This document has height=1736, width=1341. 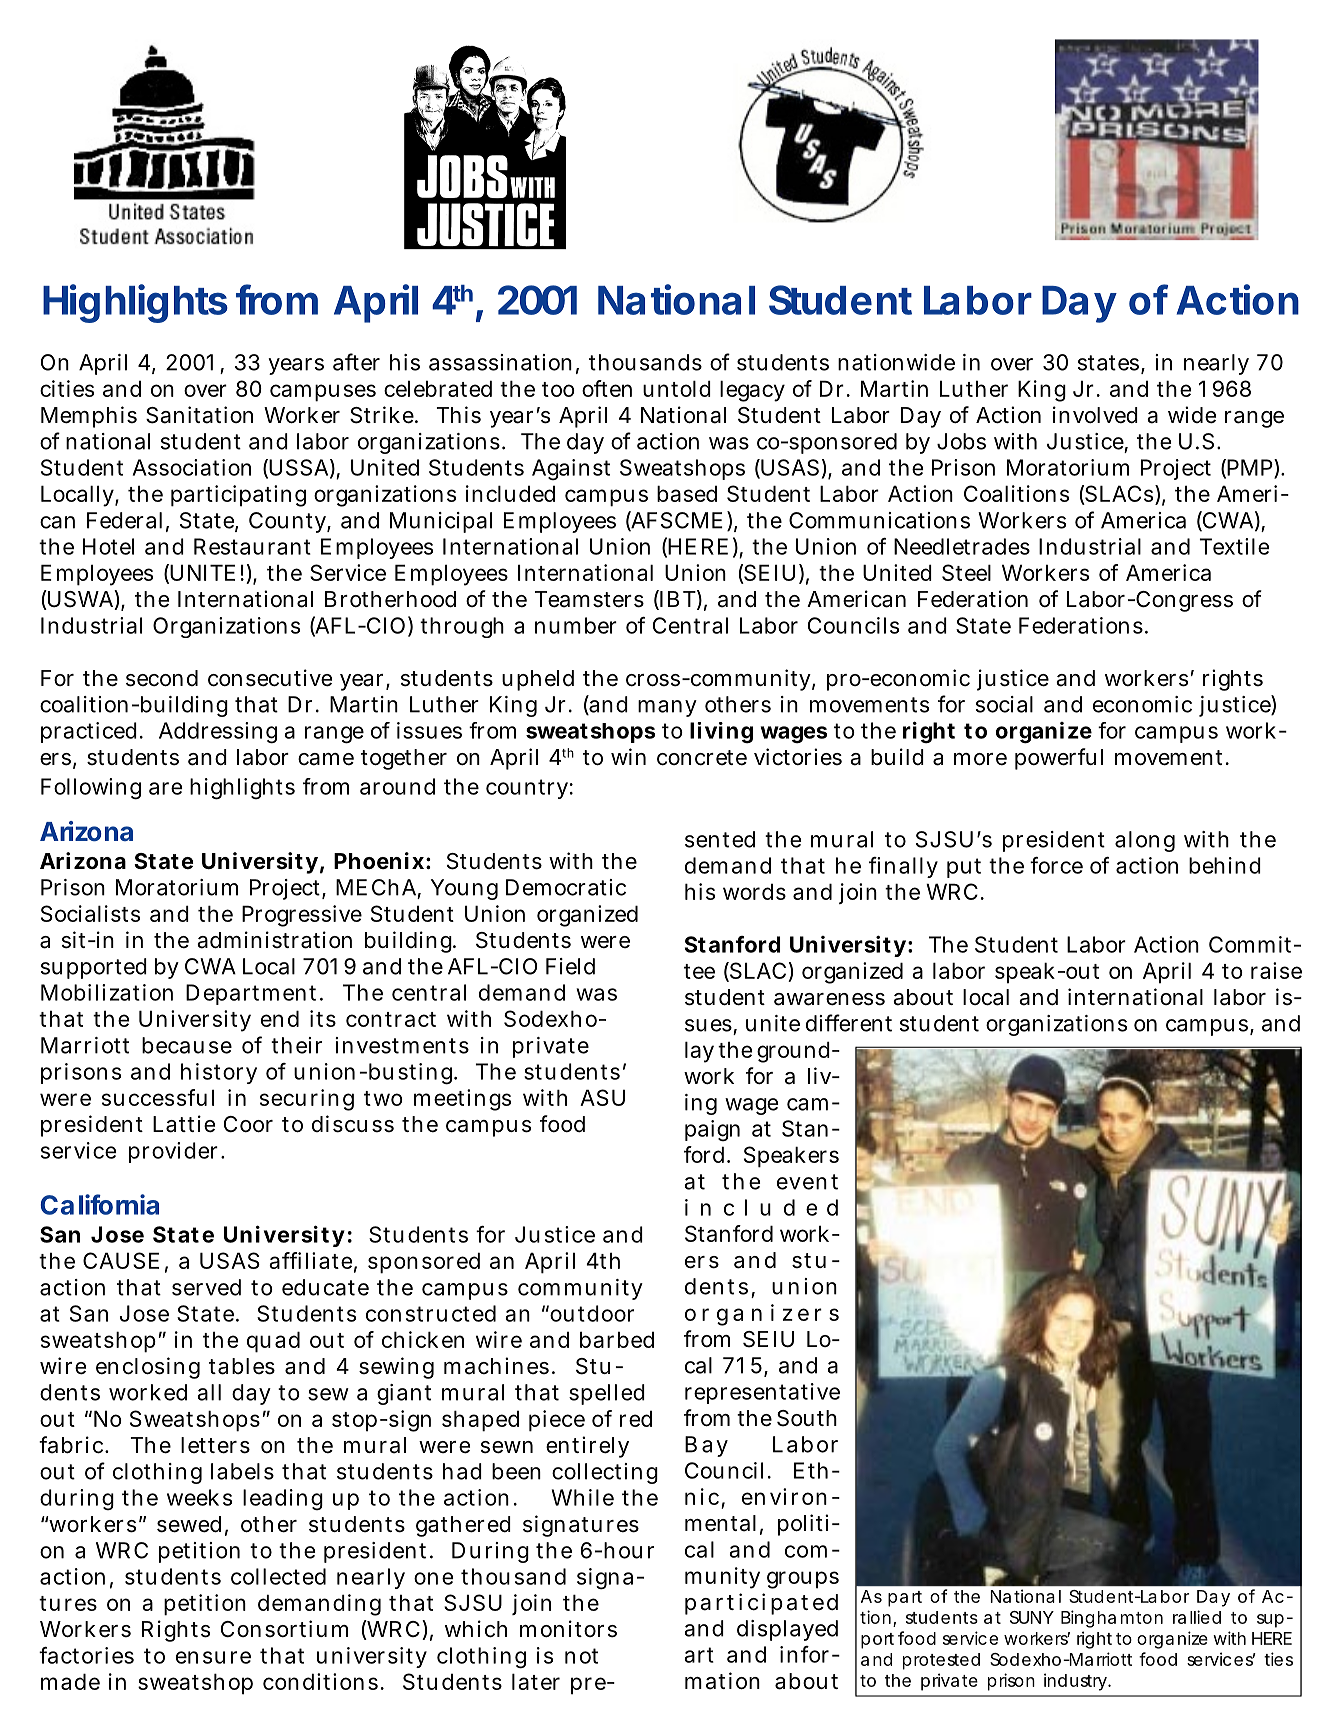 I want to click on Binghamton, so click(x=1112, y=1619).
